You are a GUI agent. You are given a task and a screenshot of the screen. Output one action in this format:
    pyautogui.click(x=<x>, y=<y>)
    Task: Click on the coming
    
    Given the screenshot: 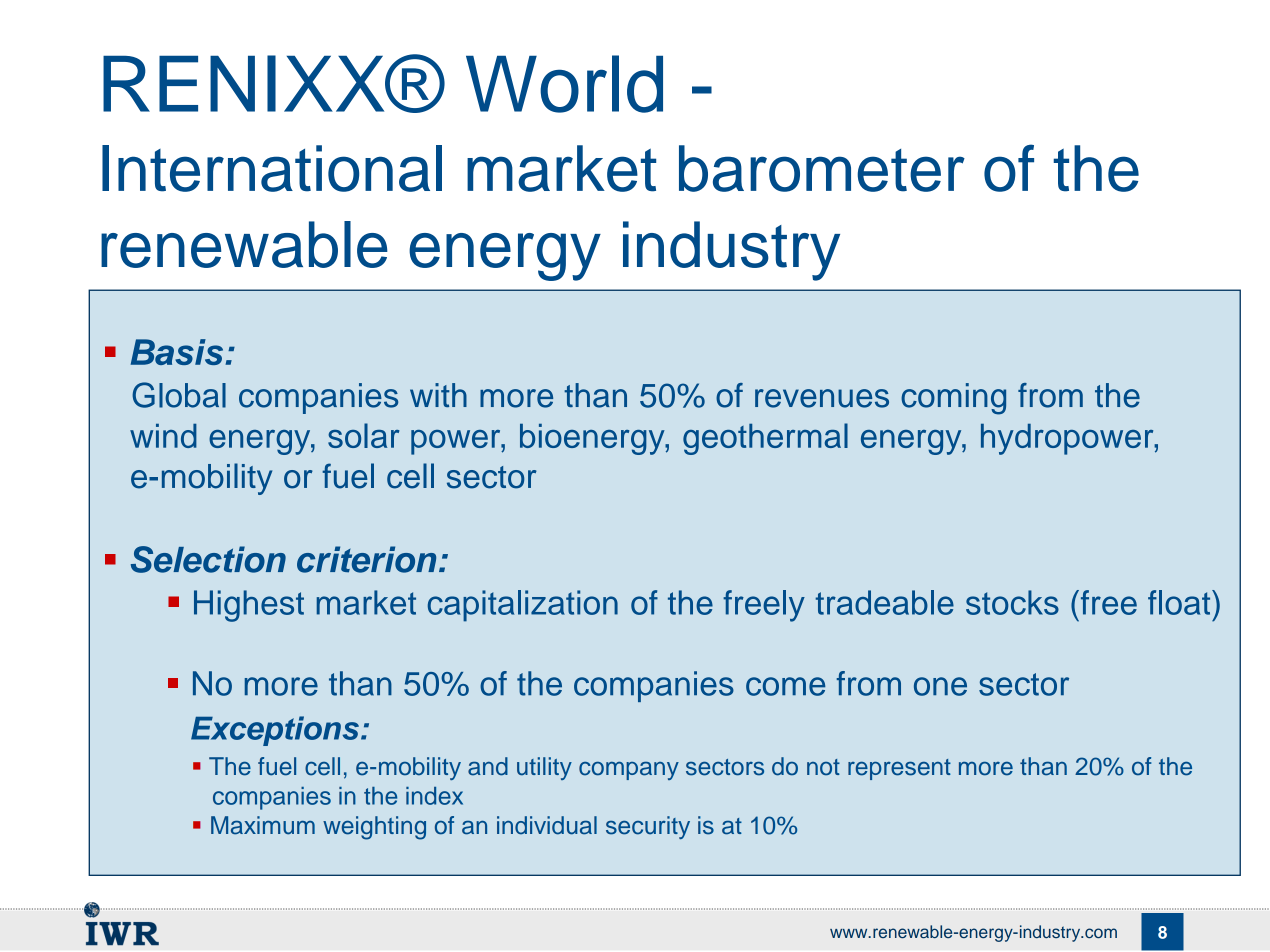 What is the action you would take?
    pyautogui.click(x=953, y=399)
